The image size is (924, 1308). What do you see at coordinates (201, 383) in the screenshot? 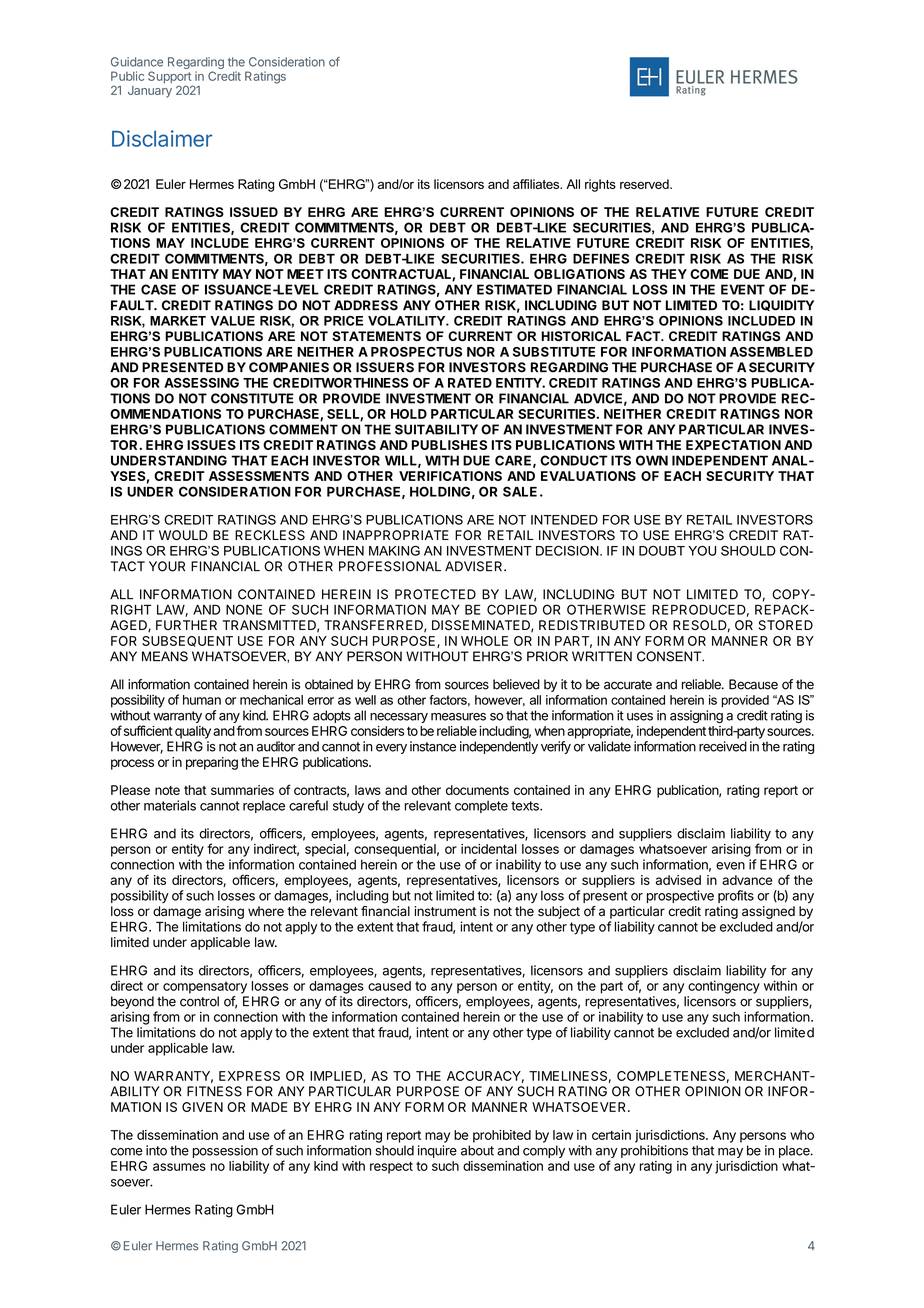
I see `ASSESSING` at bounding box center [201, 383].
